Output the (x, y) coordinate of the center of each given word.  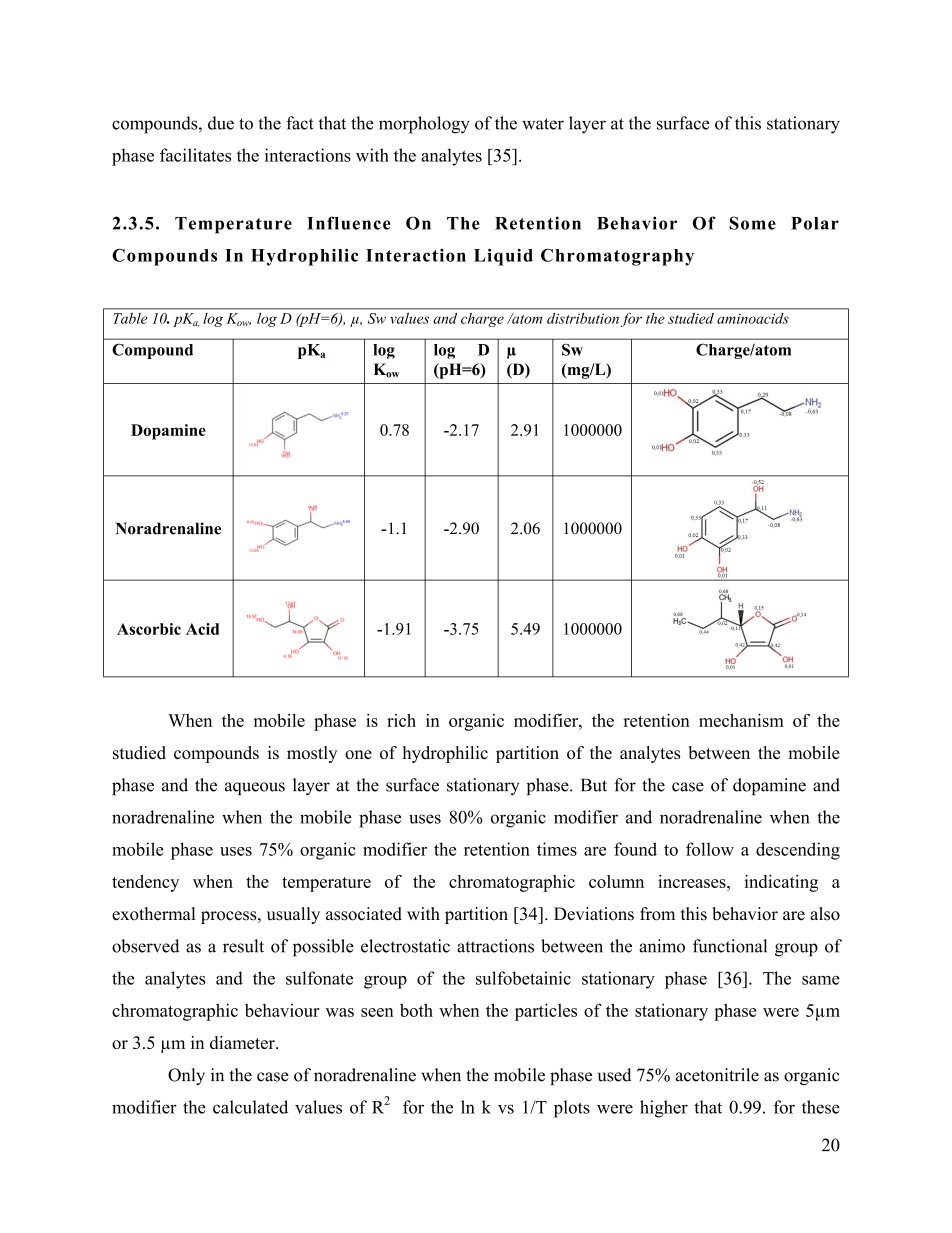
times (557, 849)
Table (130, 318)
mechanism (741, 720)
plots (572, 1109)
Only (186, 1076)
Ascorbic (149, 629)
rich (401, 720)
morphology (424, 125)
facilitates (195, 155)
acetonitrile (717, 1075)
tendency (145, 883)
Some (753, 223)
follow (710, 849)
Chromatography (617, 257)
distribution (583, 318)
